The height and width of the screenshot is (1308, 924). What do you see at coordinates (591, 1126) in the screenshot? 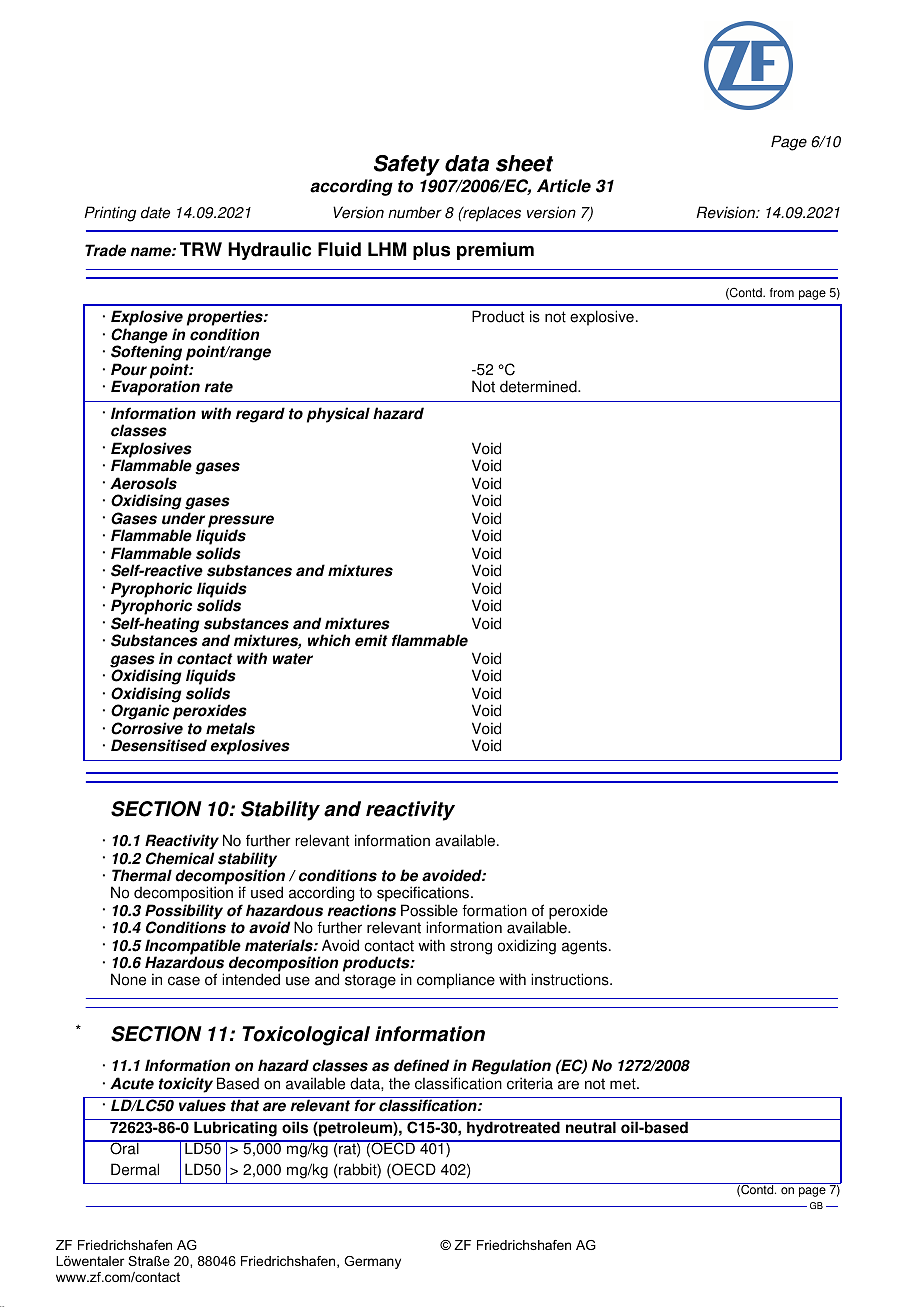
I see `neutral` at bounding box center [591, 1126].
